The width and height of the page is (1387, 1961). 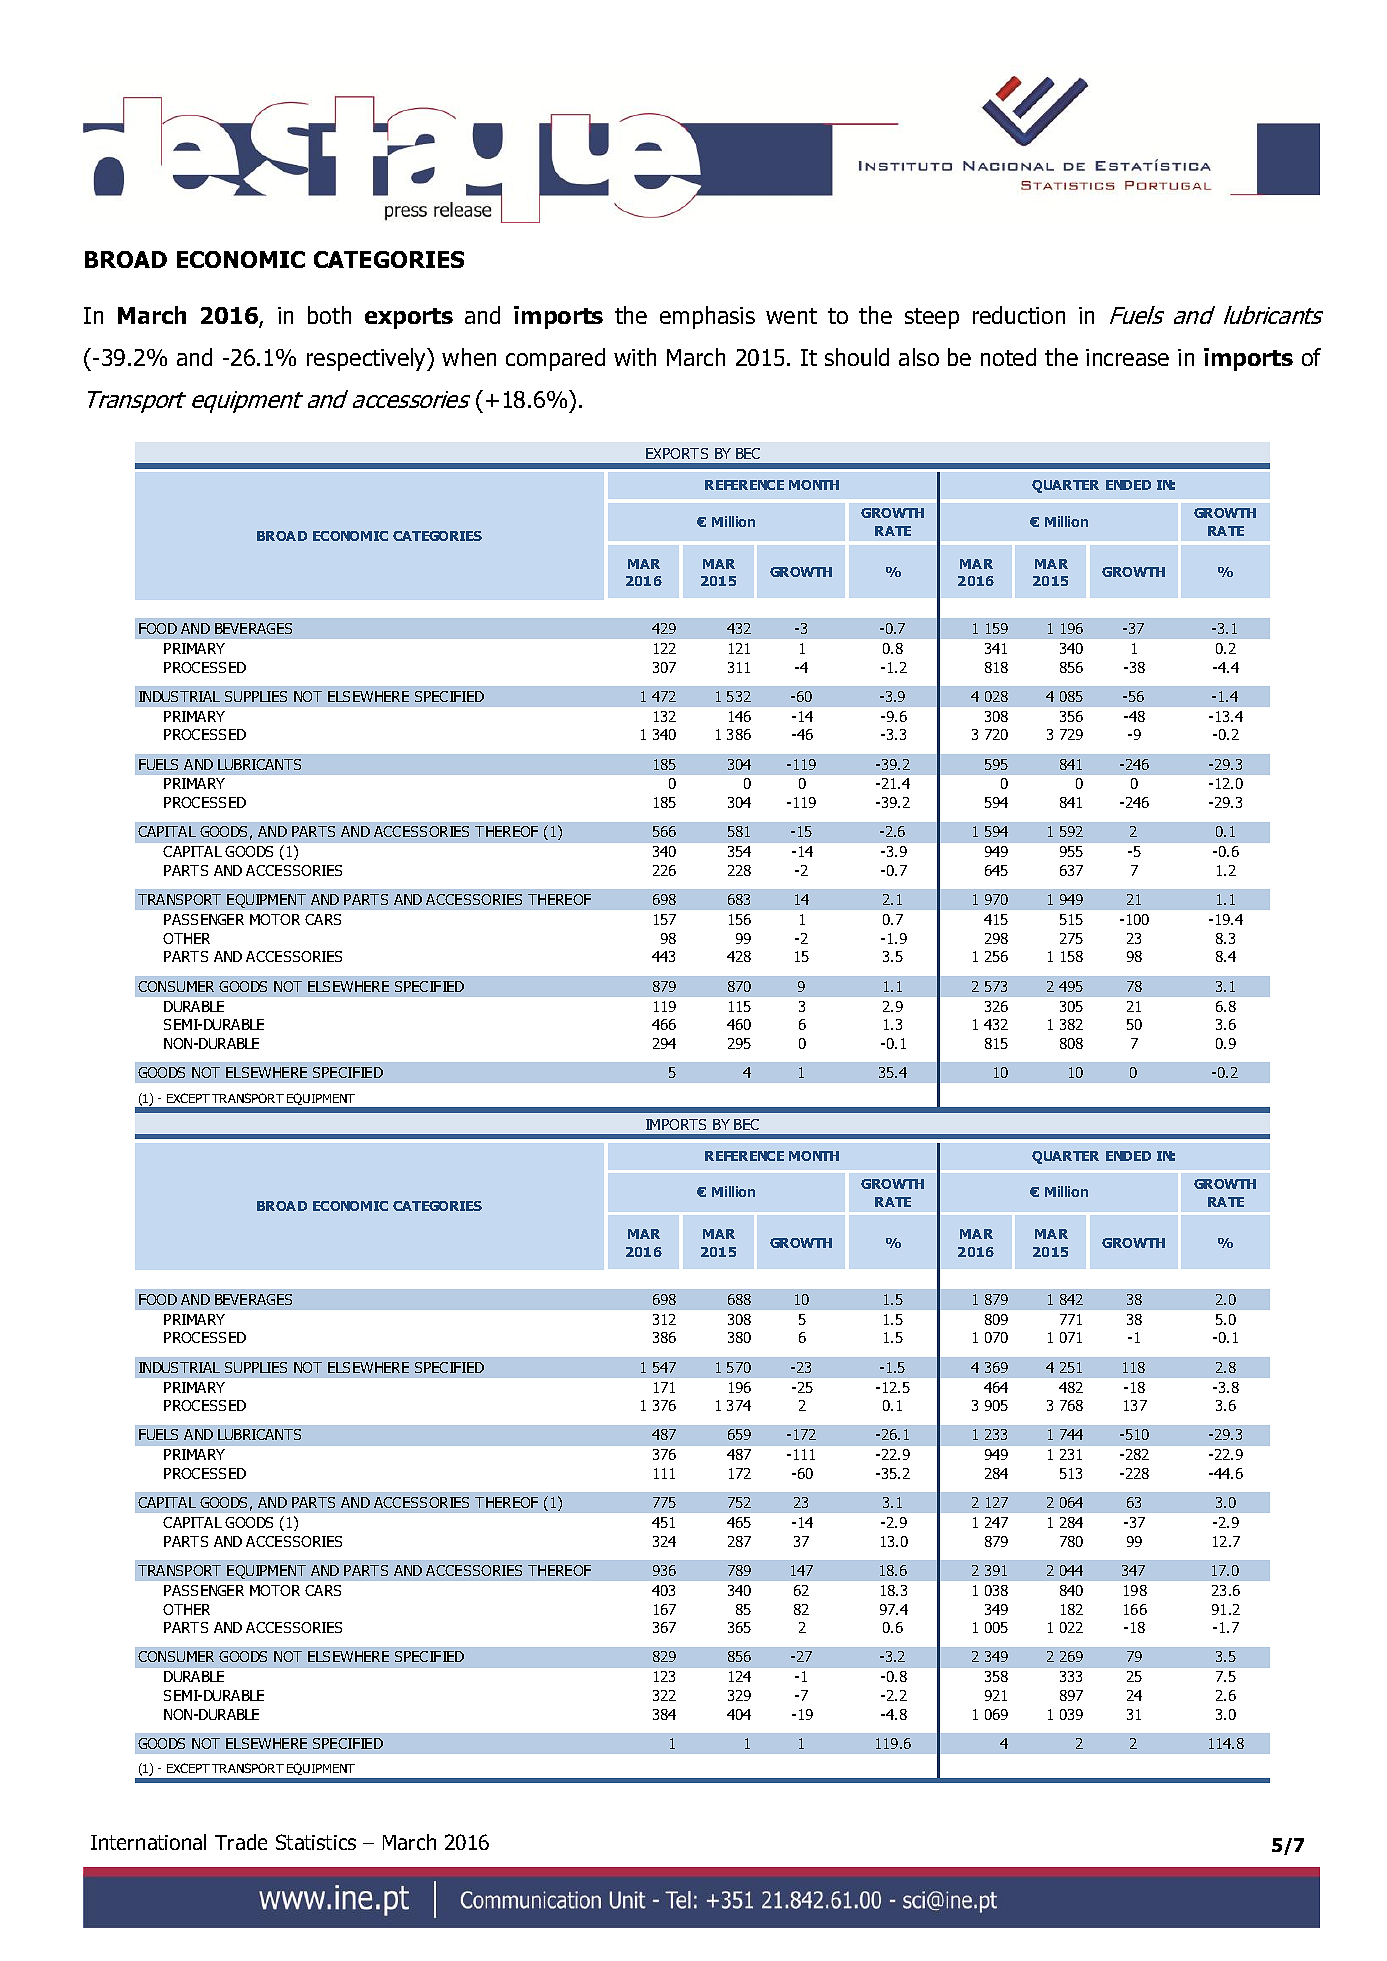 What do you see at coordinates (368, 359) in the page?
I see `respectively` at bounding box center [368, 359].
